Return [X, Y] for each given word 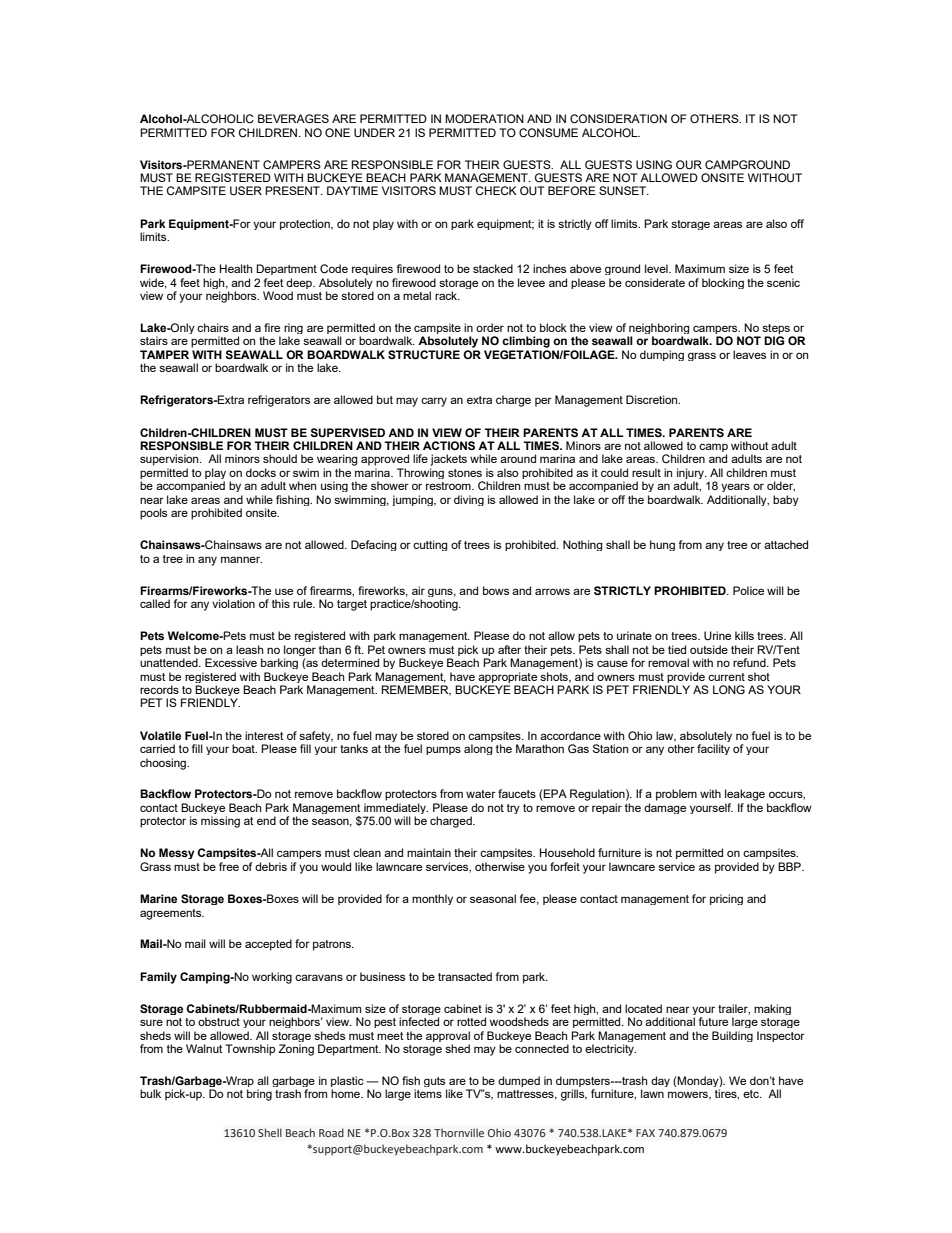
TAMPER [164, 354]
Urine [717, 635]
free [229, 866]
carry [434, 402]
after [509, 649]
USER [246, 191]
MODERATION [484, 118]
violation [233, 603]
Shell [270, 1132]
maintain [429, 852]
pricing [726, 899]
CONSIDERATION [618, 118]
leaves [749, 354]
